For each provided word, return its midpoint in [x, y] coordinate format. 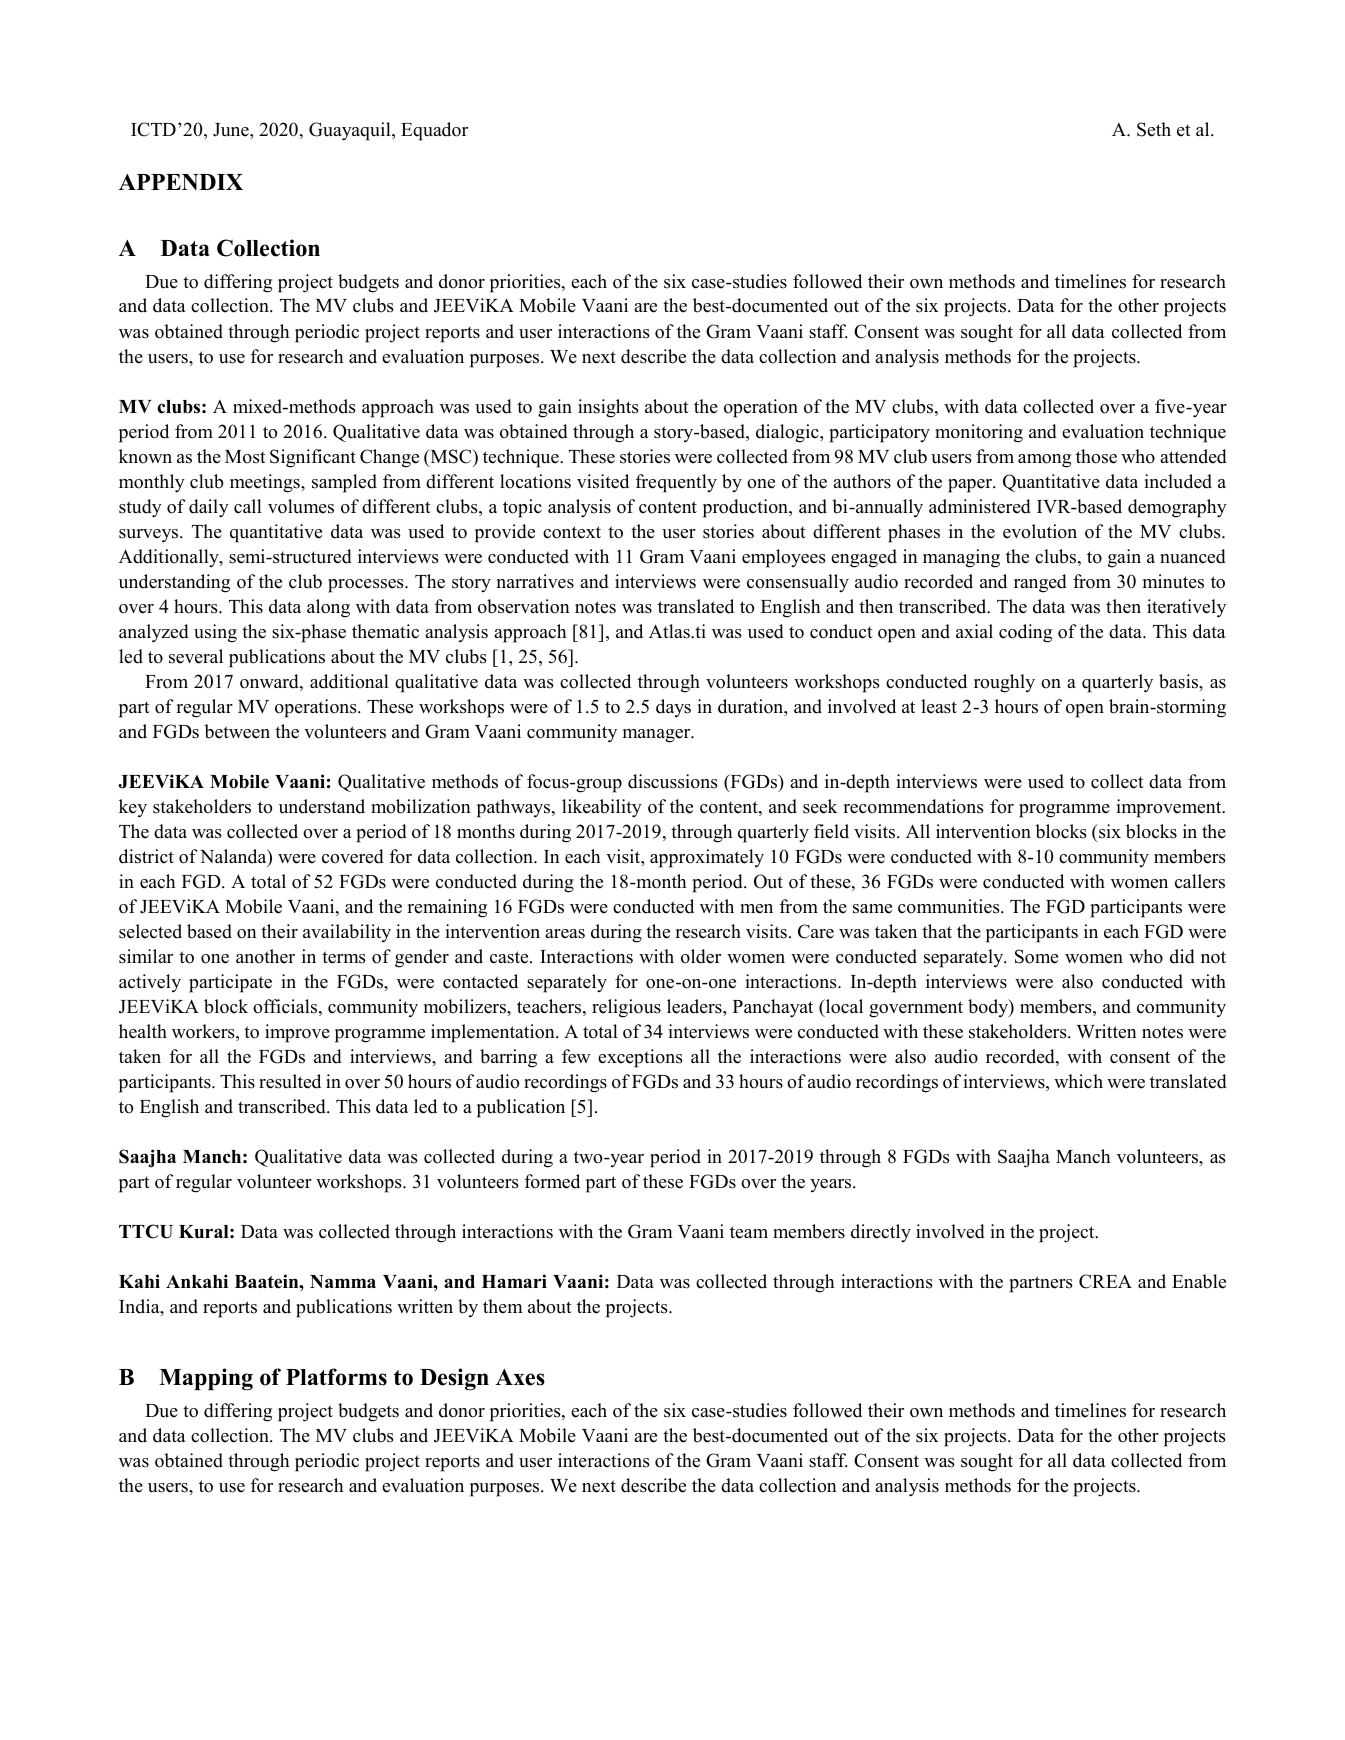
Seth [1154, 129]
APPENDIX [181, 182]
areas [565, 934]
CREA [1105, 1281]
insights [608, 408]
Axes [520, 1377]
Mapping [206, 1379]
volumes [301, 506]
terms [344, 957]
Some [1036, 956]
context [572, 532]
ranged [1040, 583]
